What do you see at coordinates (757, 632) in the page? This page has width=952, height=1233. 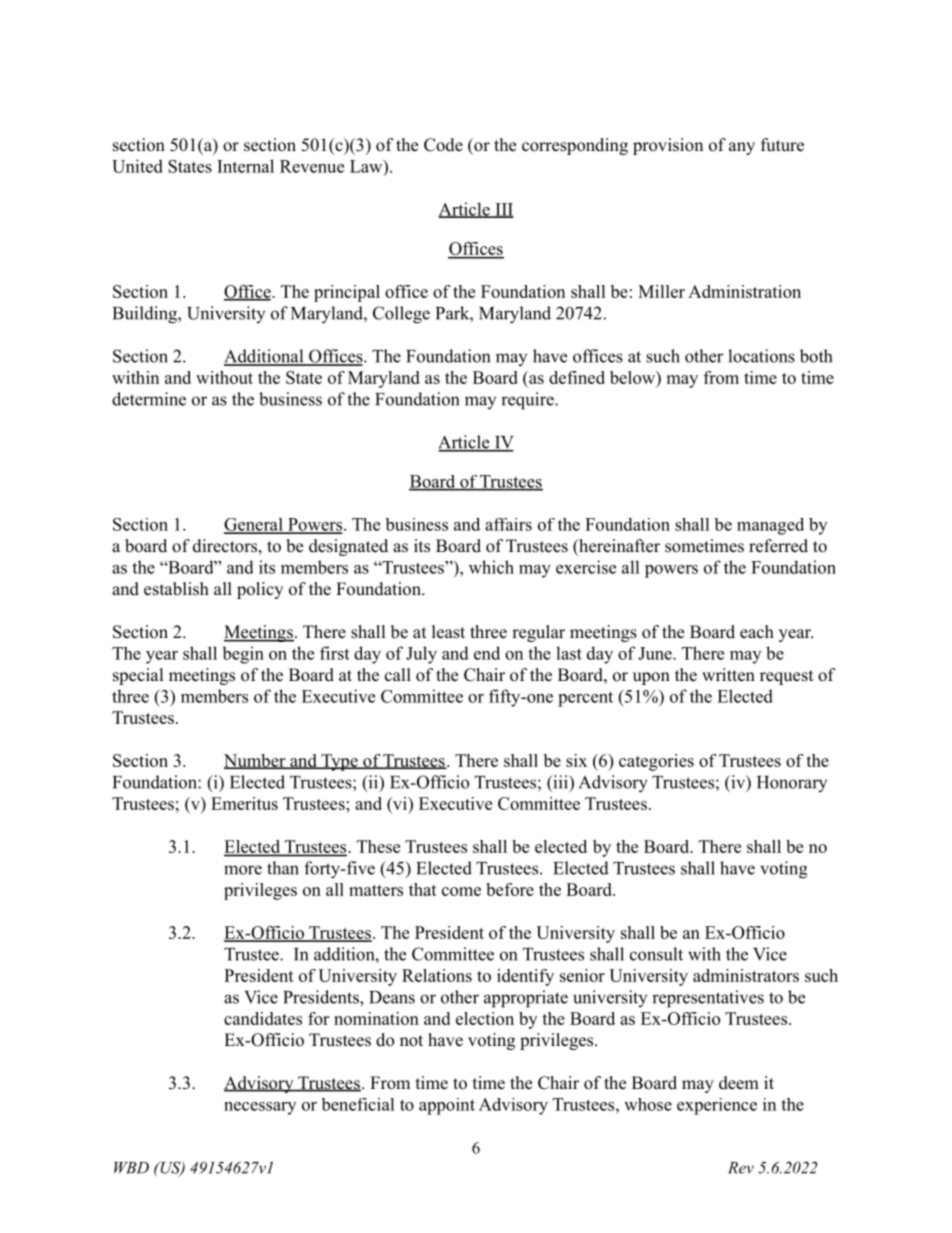 I see `each` at bounding box center [757, 632].
